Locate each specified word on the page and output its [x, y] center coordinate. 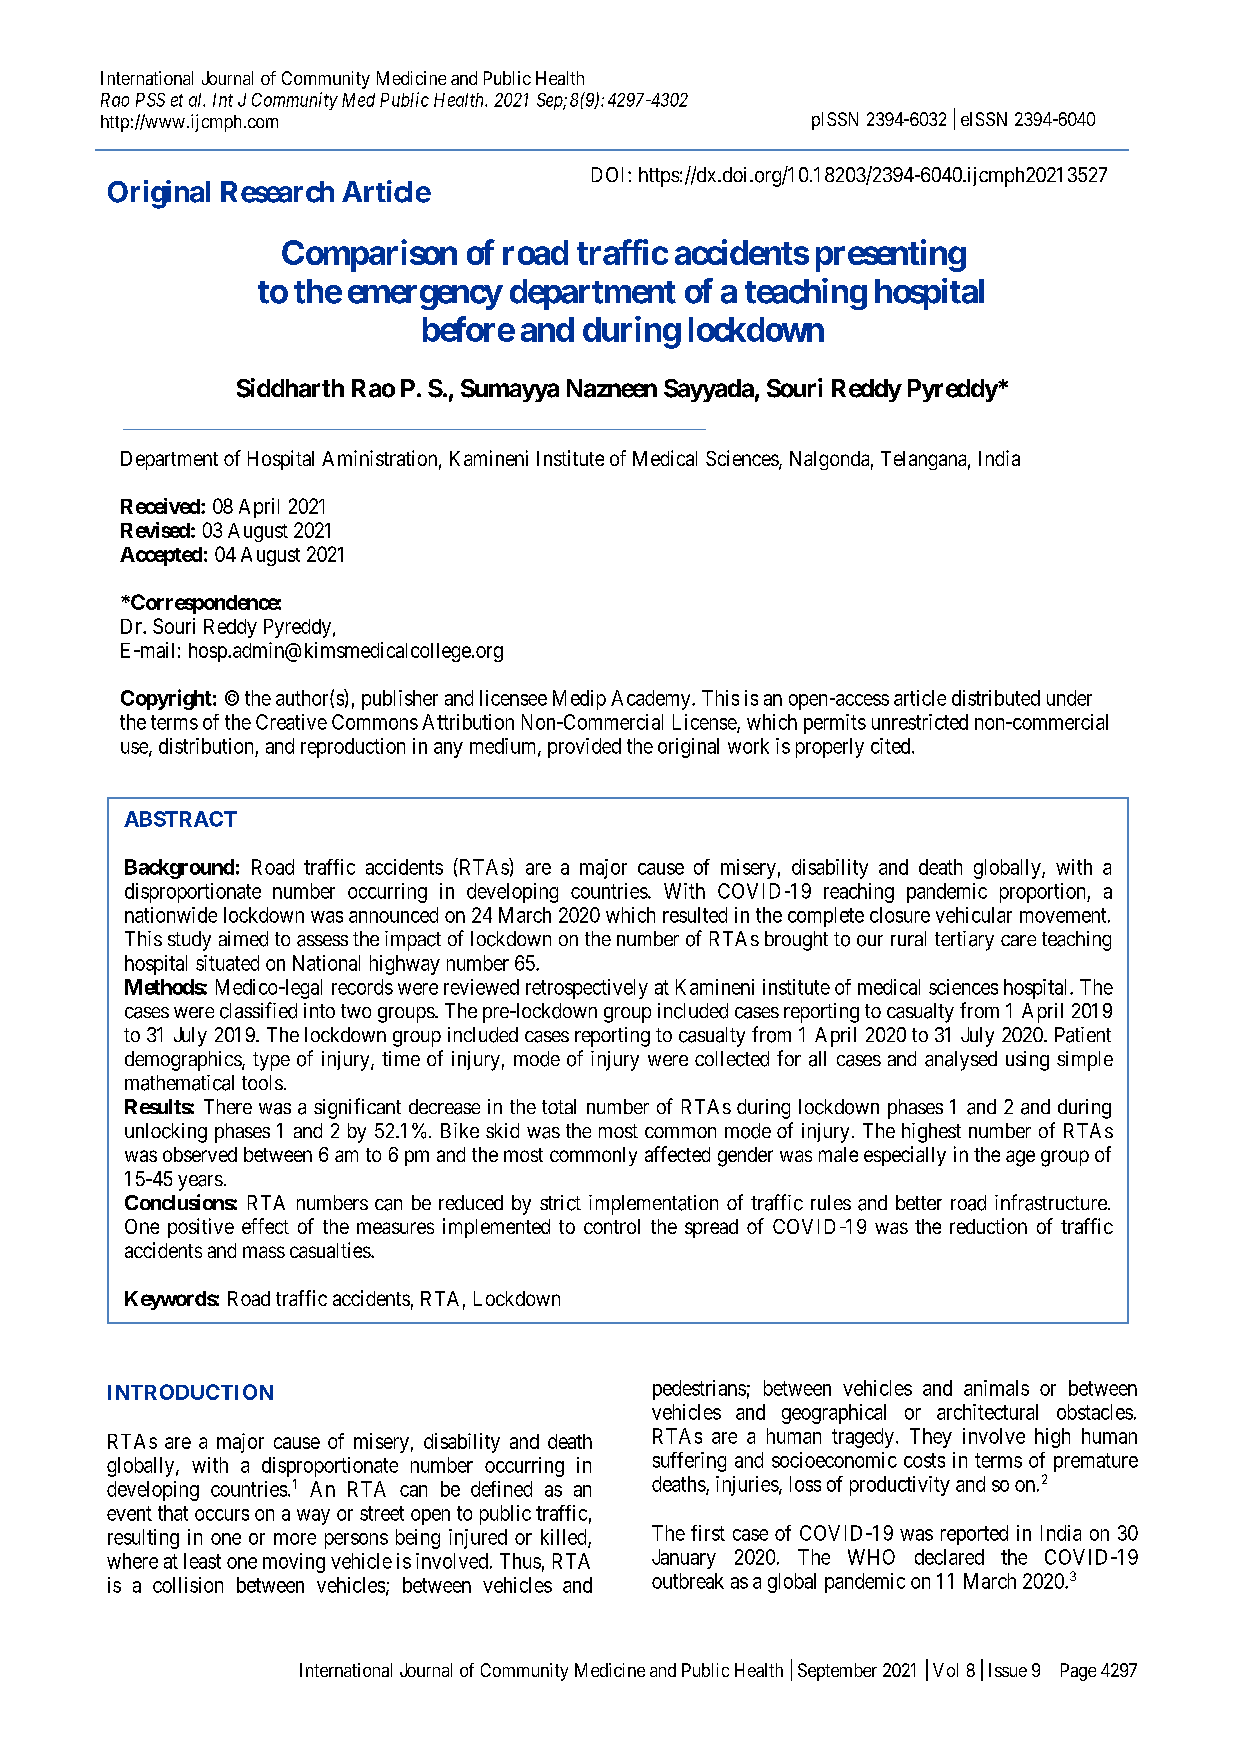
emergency [425, 297]
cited [892, 746]
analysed [961, 1061]
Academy [652, 700]
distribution [206, 746]
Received [161, 506]
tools [262, 1082]
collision [188, 1585]
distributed [996, 698]
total [559, 1106]
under [1069, 698]
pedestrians [699, 1390]
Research [277, 192]
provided [584, 748]
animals [996, 1388]
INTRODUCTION [190, 1392]
